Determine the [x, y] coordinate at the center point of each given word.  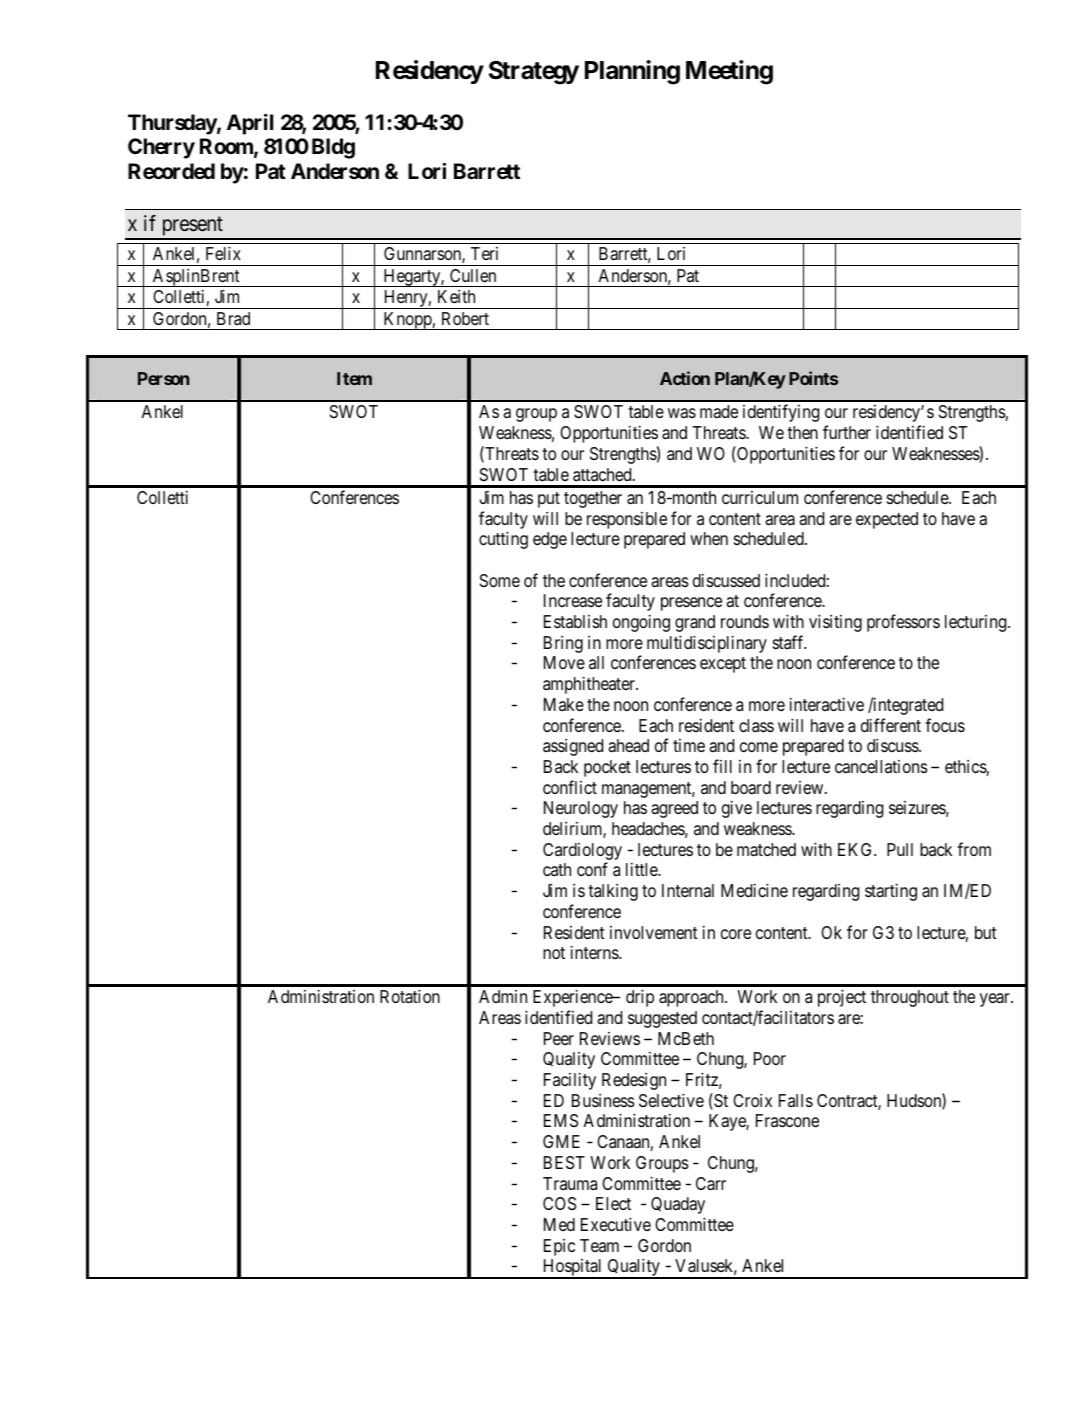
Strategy [534, 73]
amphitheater [590, 685]
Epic [559, 1247]
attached [603, 474]
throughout [910, 998]
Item [354, 378]
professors [903, 623]
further [847, 432]
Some [500, 580]
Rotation [410, 996]
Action [685, 378]
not [554, 953]
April [250, 124]
